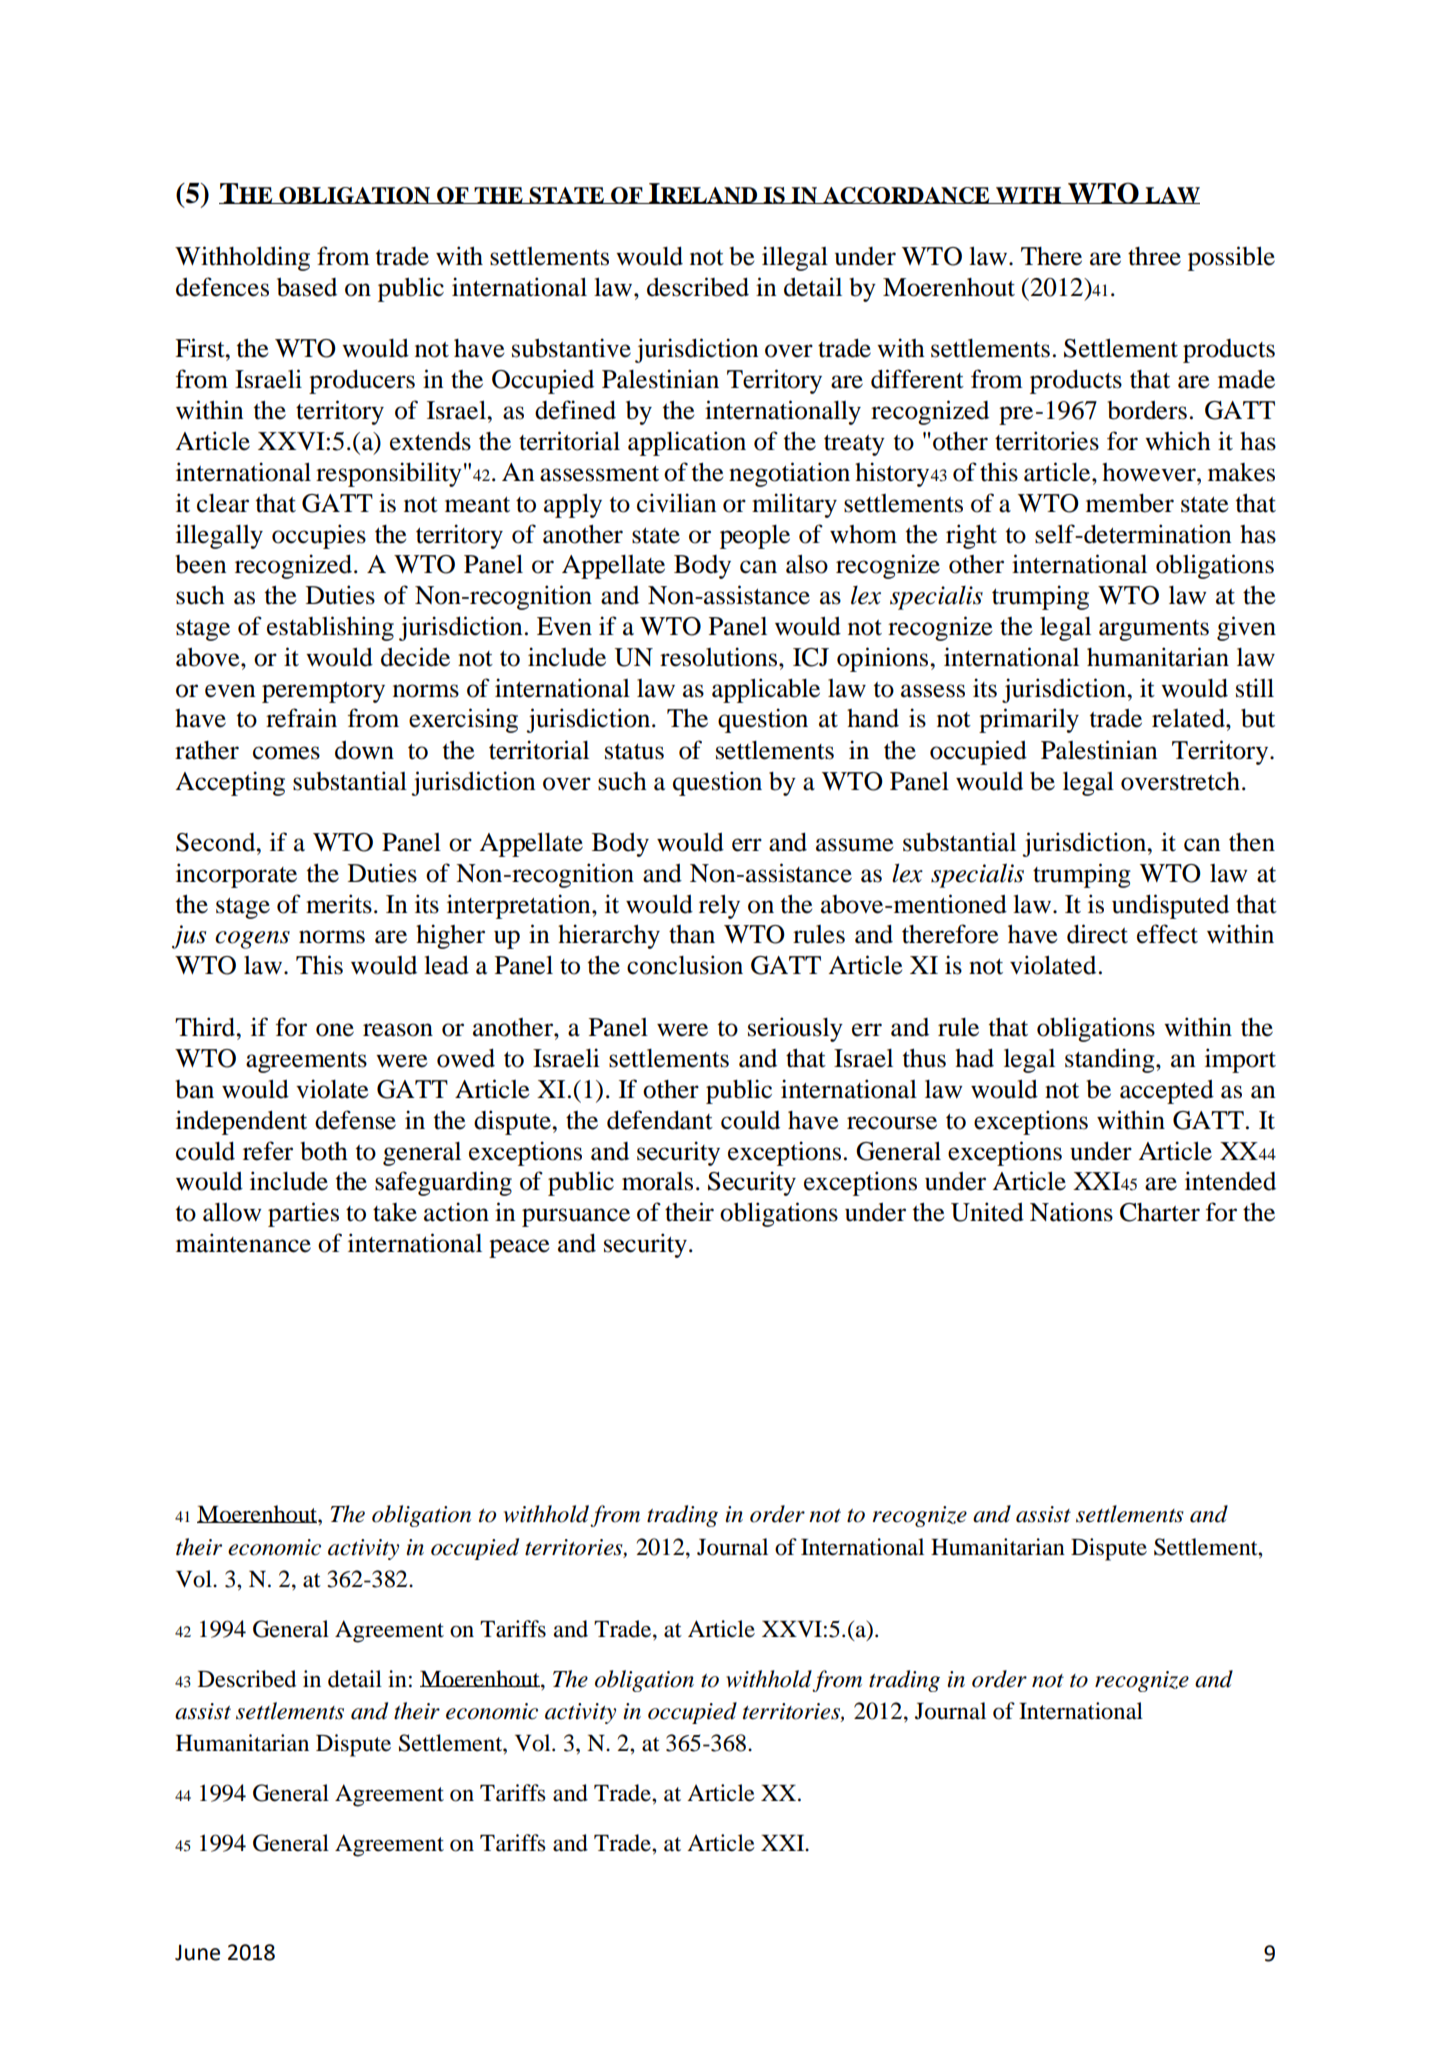  I want to click on defendant, so click(660, 1120).
